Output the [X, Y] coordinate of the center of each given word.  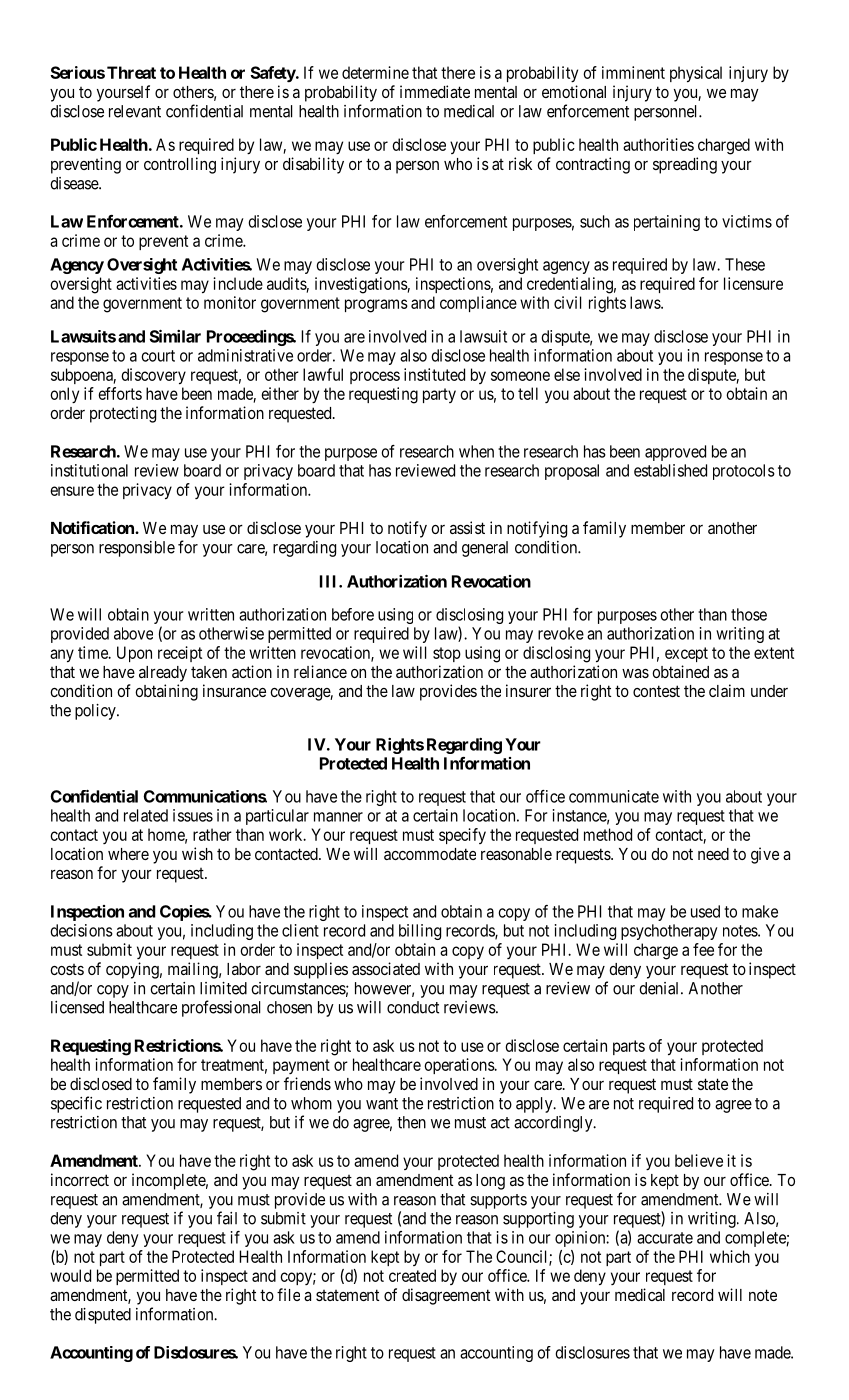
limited [223, 988]
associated [386, 968]
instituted [434, 374]
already [163, 674]
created [412, 1275]
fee [703, 949]
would [70, 1275]
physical [696, 74]
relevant [135, 111]
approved [675, 453]
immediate [435, 91]
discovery [153, 376]
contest [656, 691]
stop [447, 654]
